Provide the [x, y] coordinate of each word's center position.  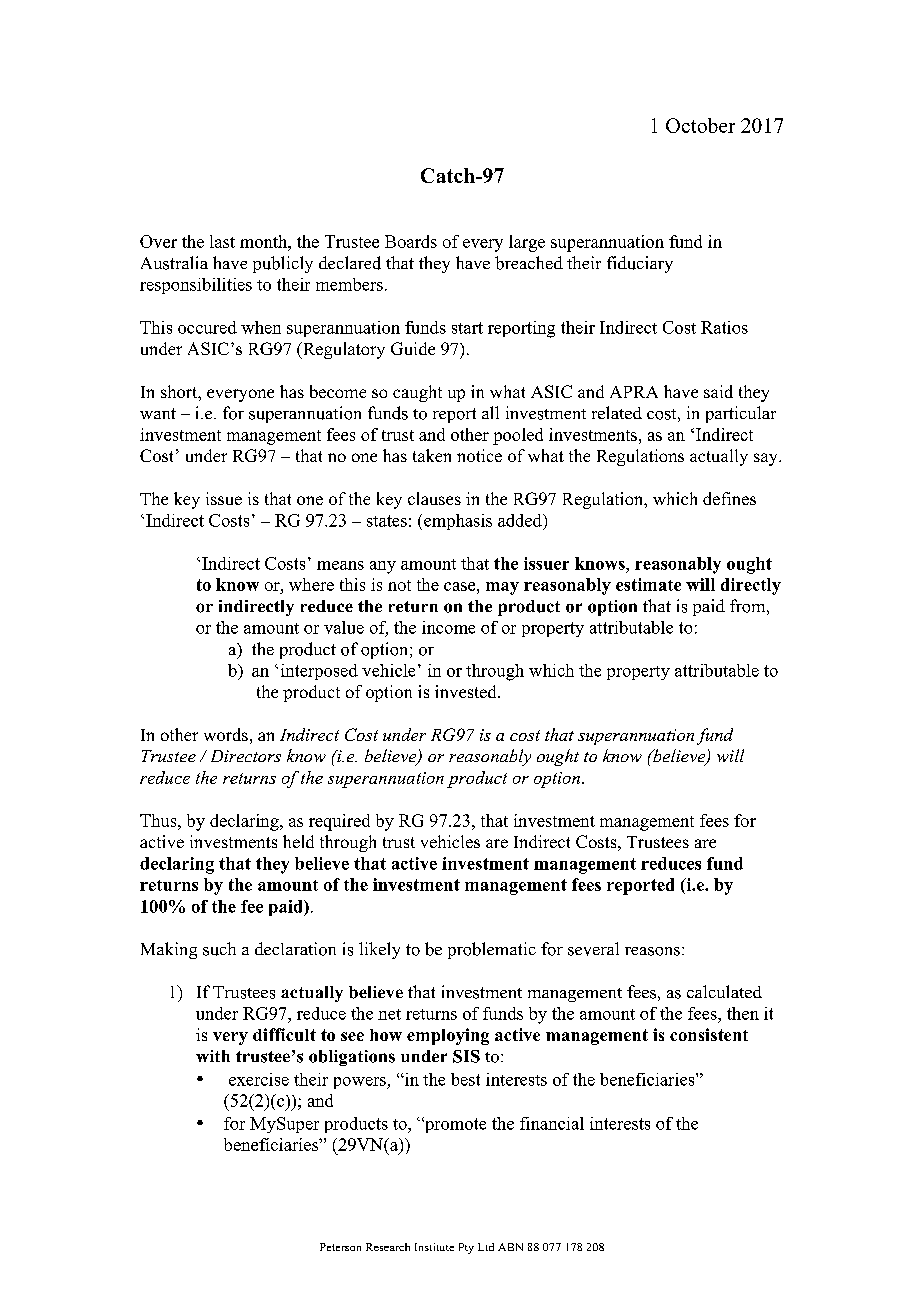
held [298, 841]
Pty [466, 1248]
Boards [411, 241]
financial [552, 1123]
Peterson [340, 1247]
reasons [652, 951]
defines [729, 498]
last [222, 241]
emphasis [458, 522]
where [311, 584]
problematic [492, 950]
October [700, 125]
